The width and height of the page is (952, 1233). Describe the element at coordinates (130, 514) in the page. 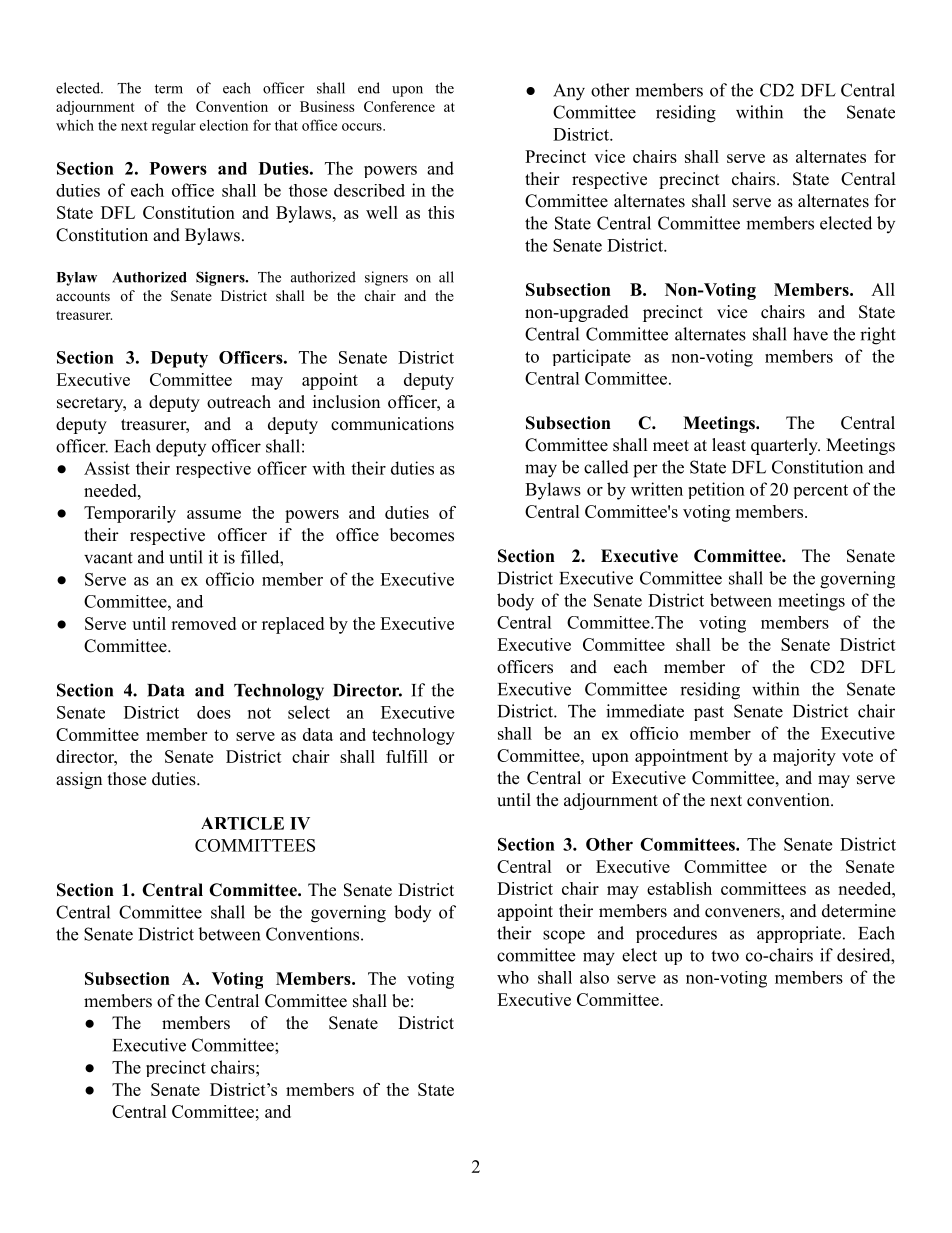

I see `Temporarily` at that location.
